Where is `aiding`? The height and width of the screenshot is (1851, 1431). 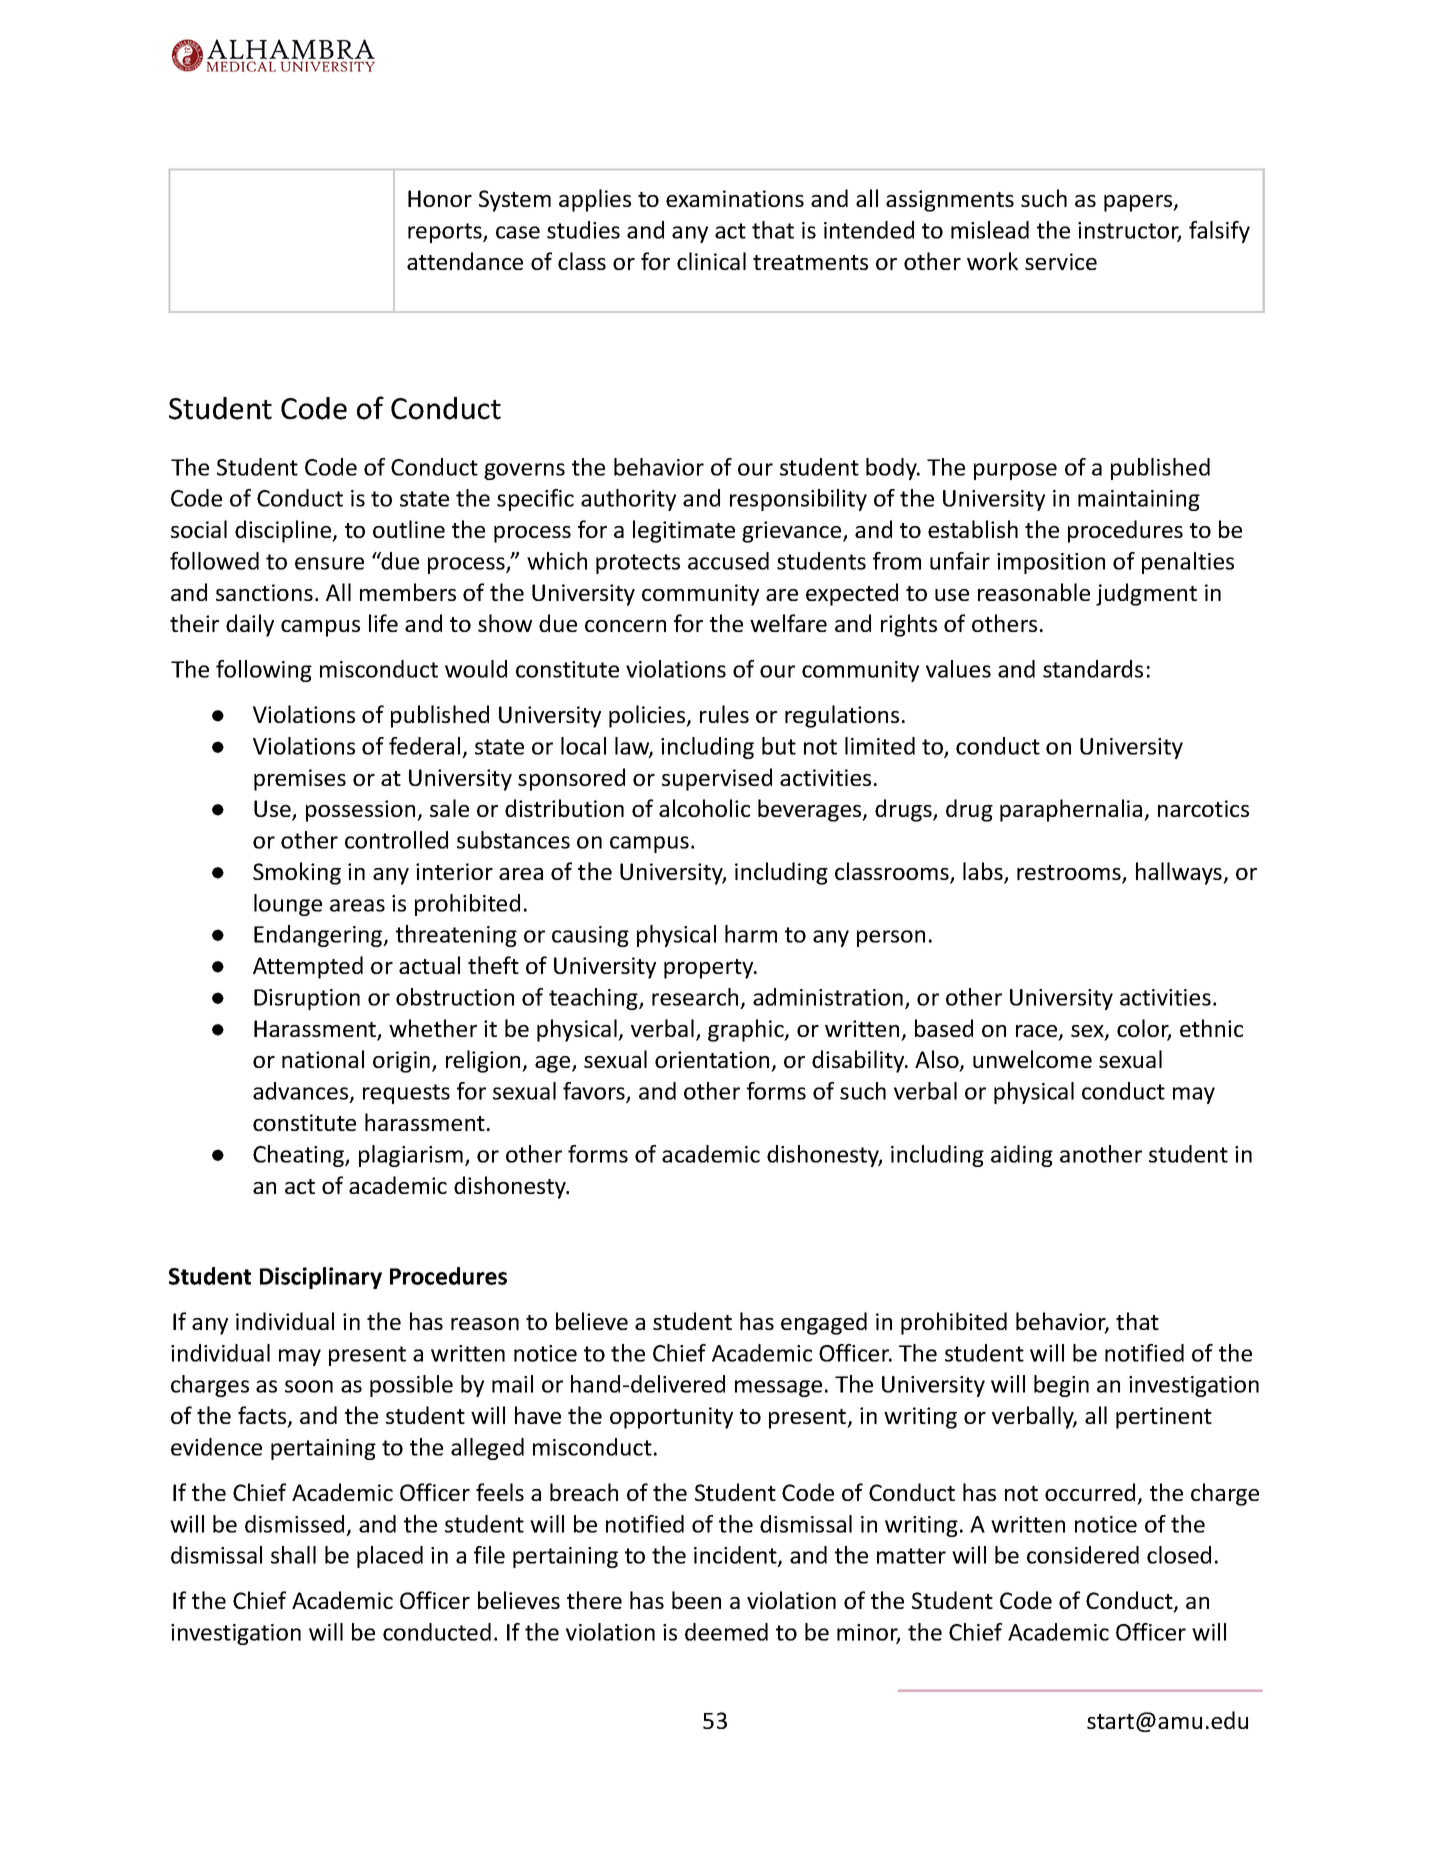
aiding is located at coordinates (1022, 1156).
